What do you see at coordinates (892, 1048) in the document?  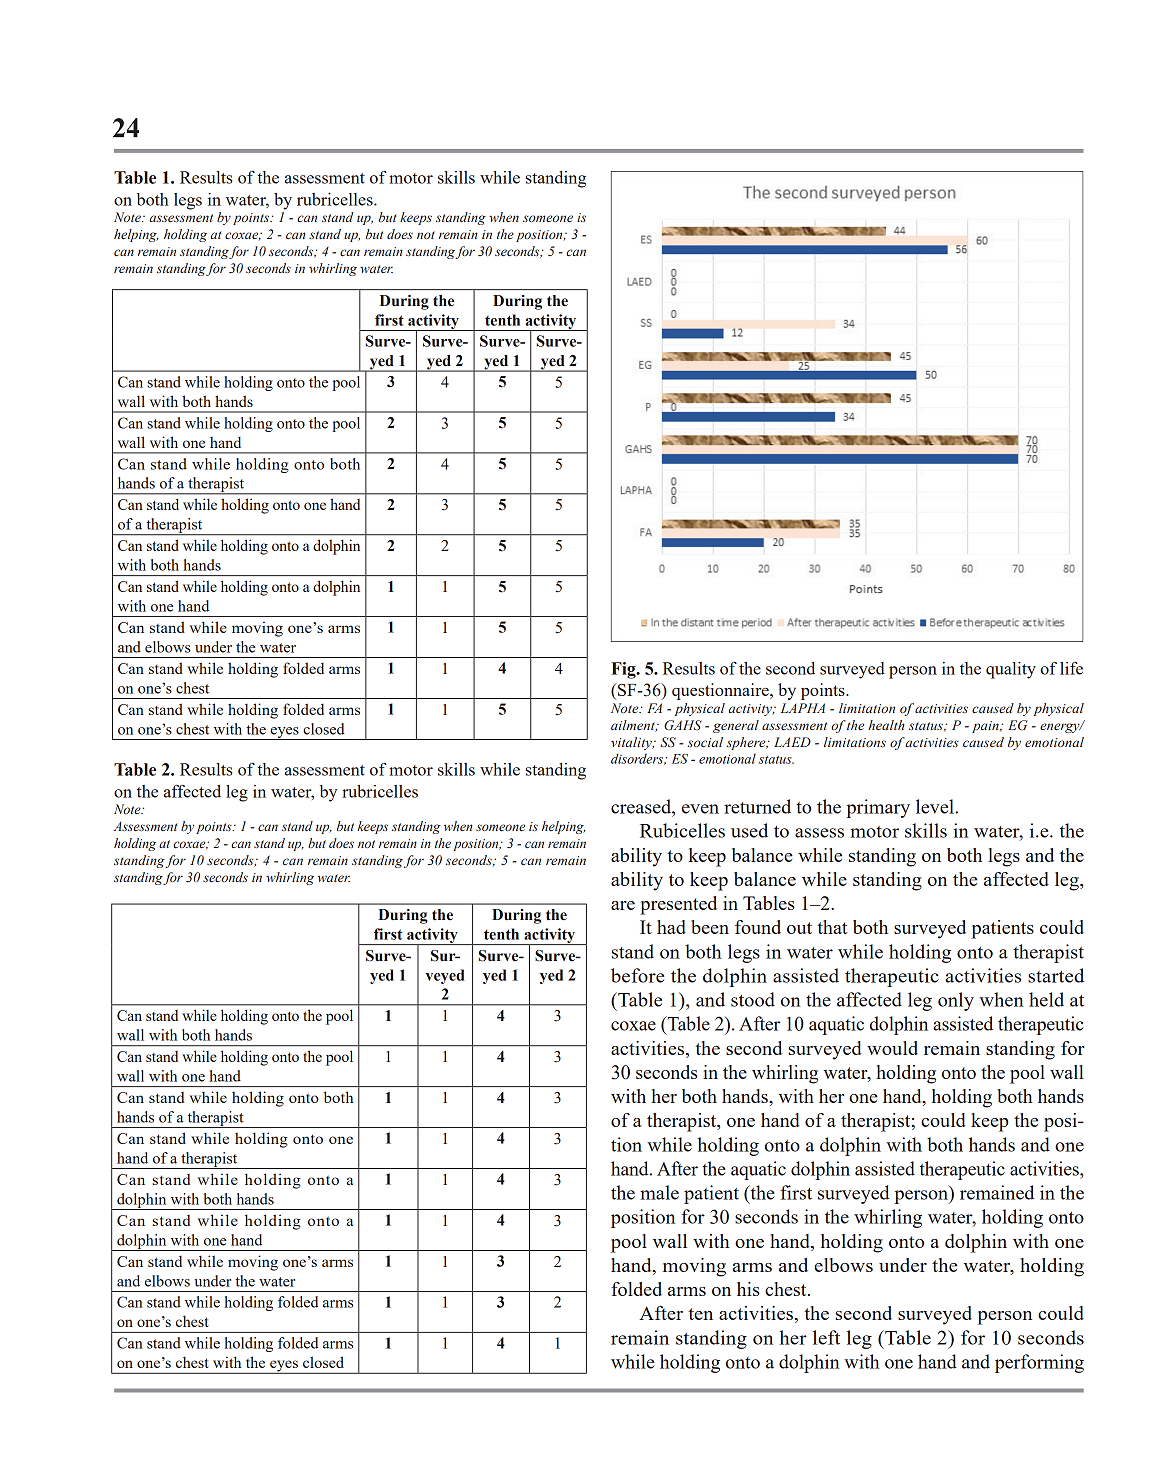 I see `would` at bounding box center [892, 1048].
